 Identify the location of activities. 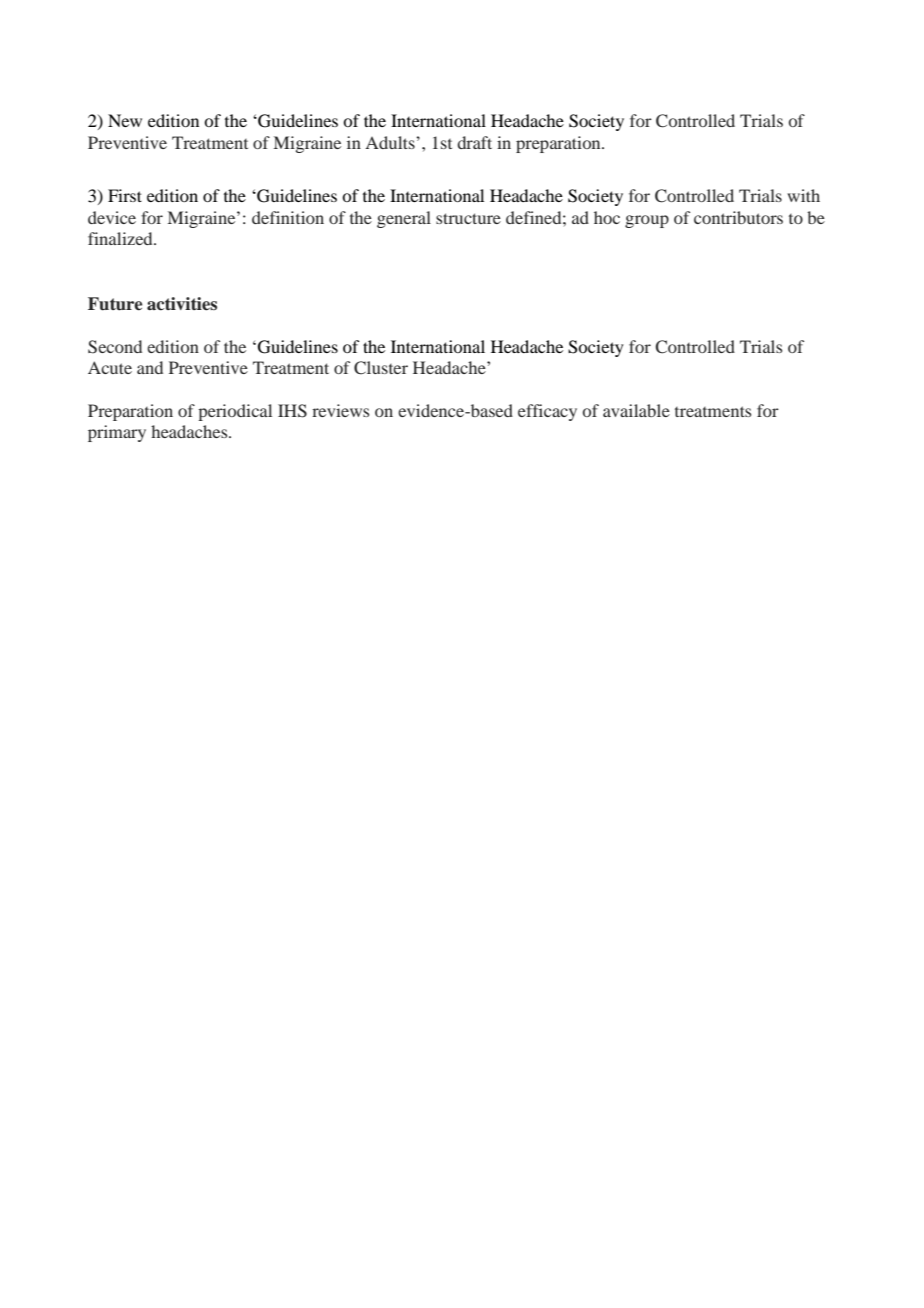
(182, 304).
